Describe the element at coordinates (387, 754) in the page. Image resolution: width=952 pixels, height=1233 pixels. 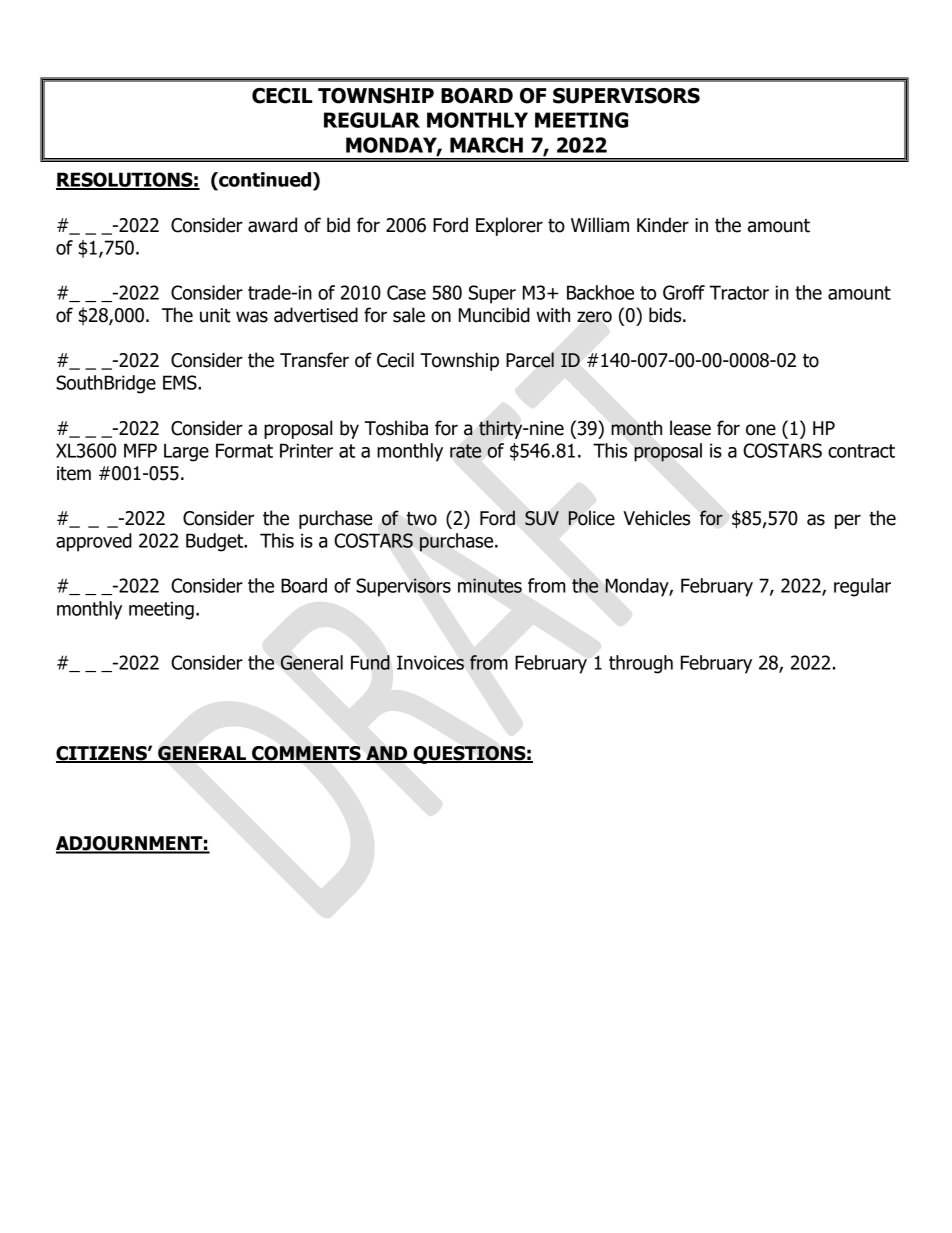
I see `AND` at that location.
